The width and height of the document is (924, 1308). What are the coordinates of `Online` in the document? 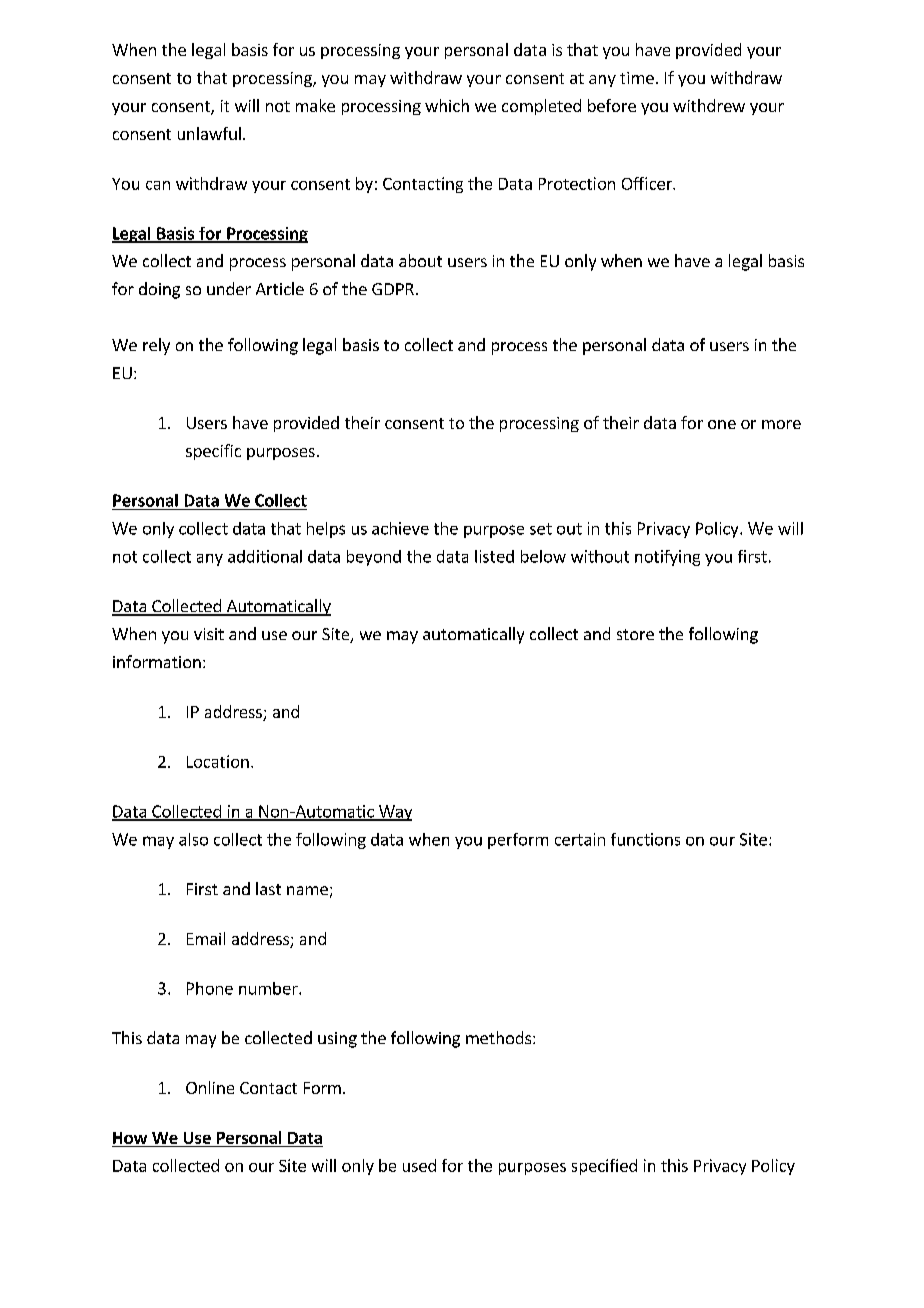 It's located at (210, 1087).
